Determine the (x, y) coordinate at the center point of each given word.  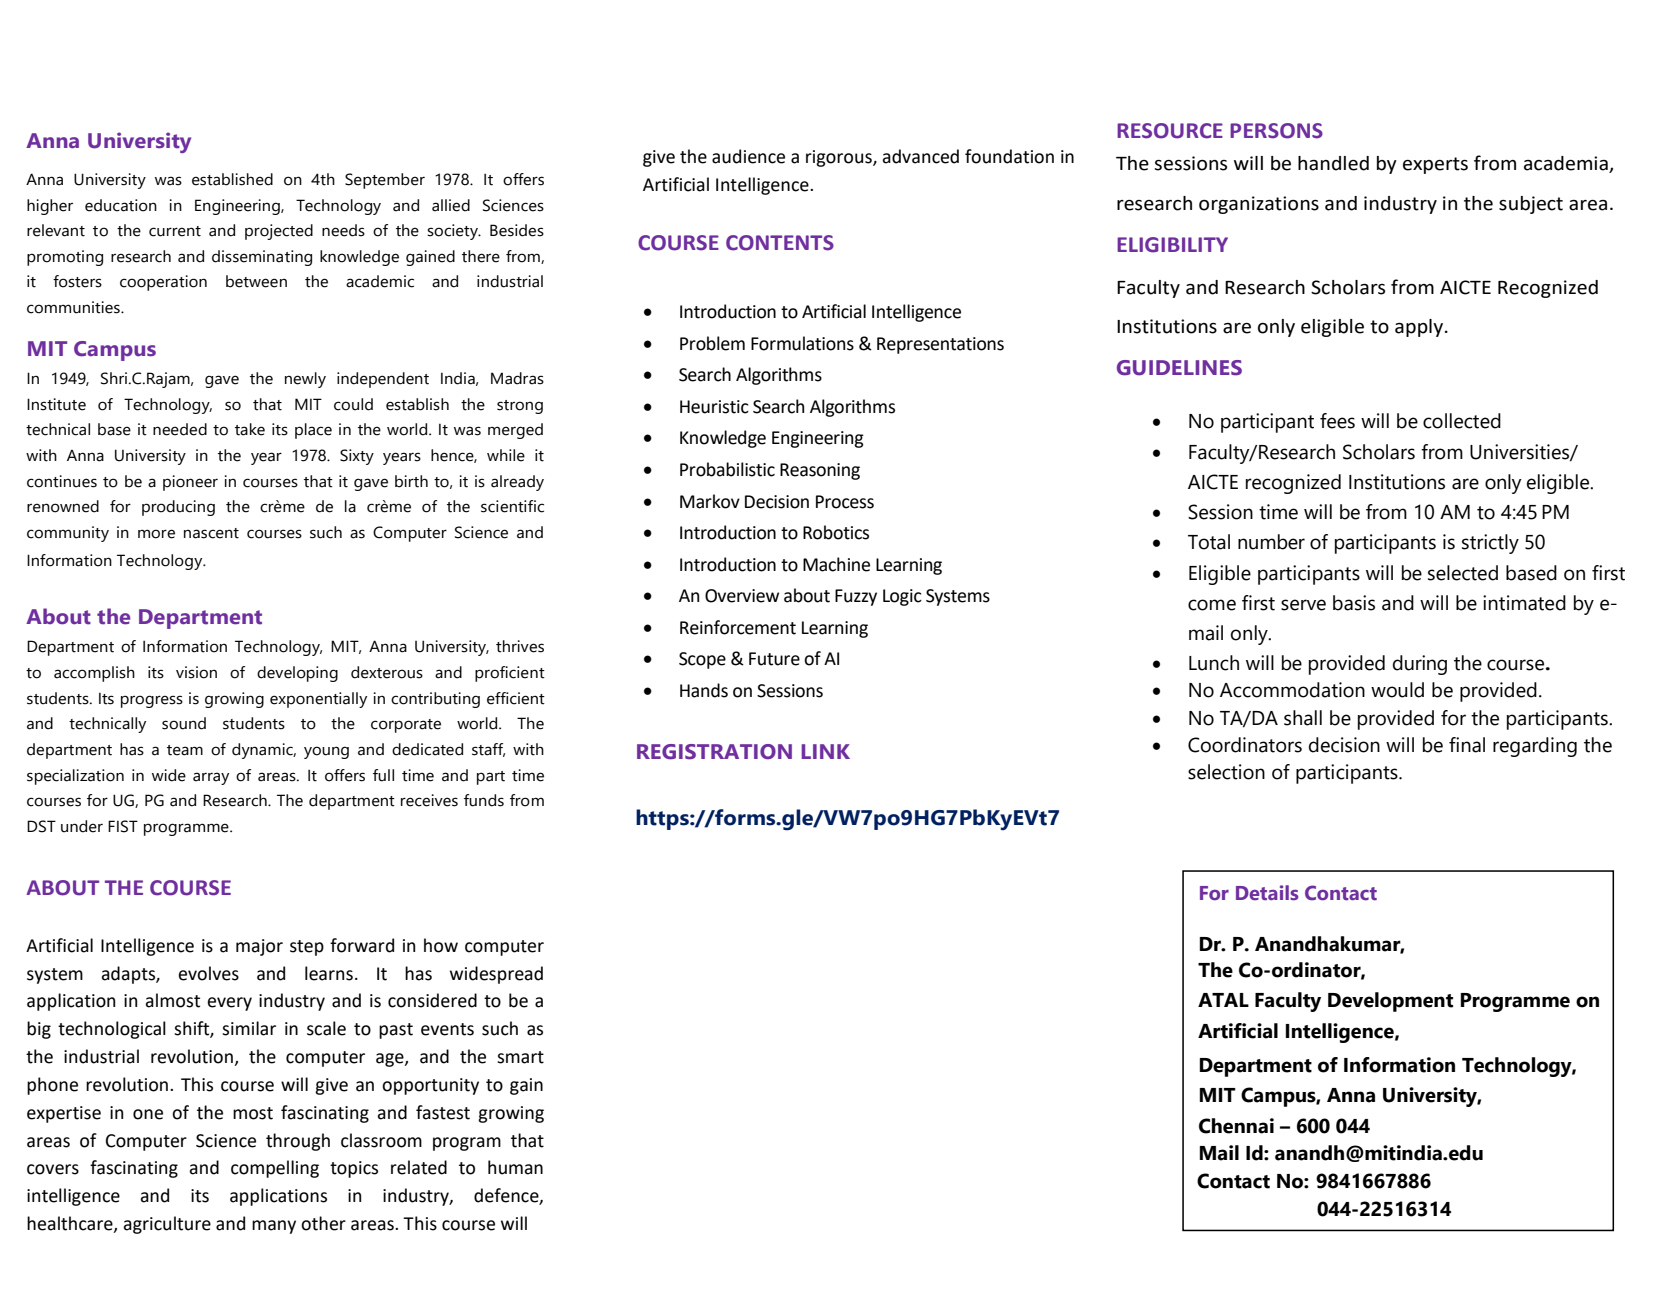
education (121, 205)
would (1397, 690)
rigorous (840, 158)
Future (774, 659)
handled (1333, 163)
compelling (275, 1169)
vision (196, 672)
